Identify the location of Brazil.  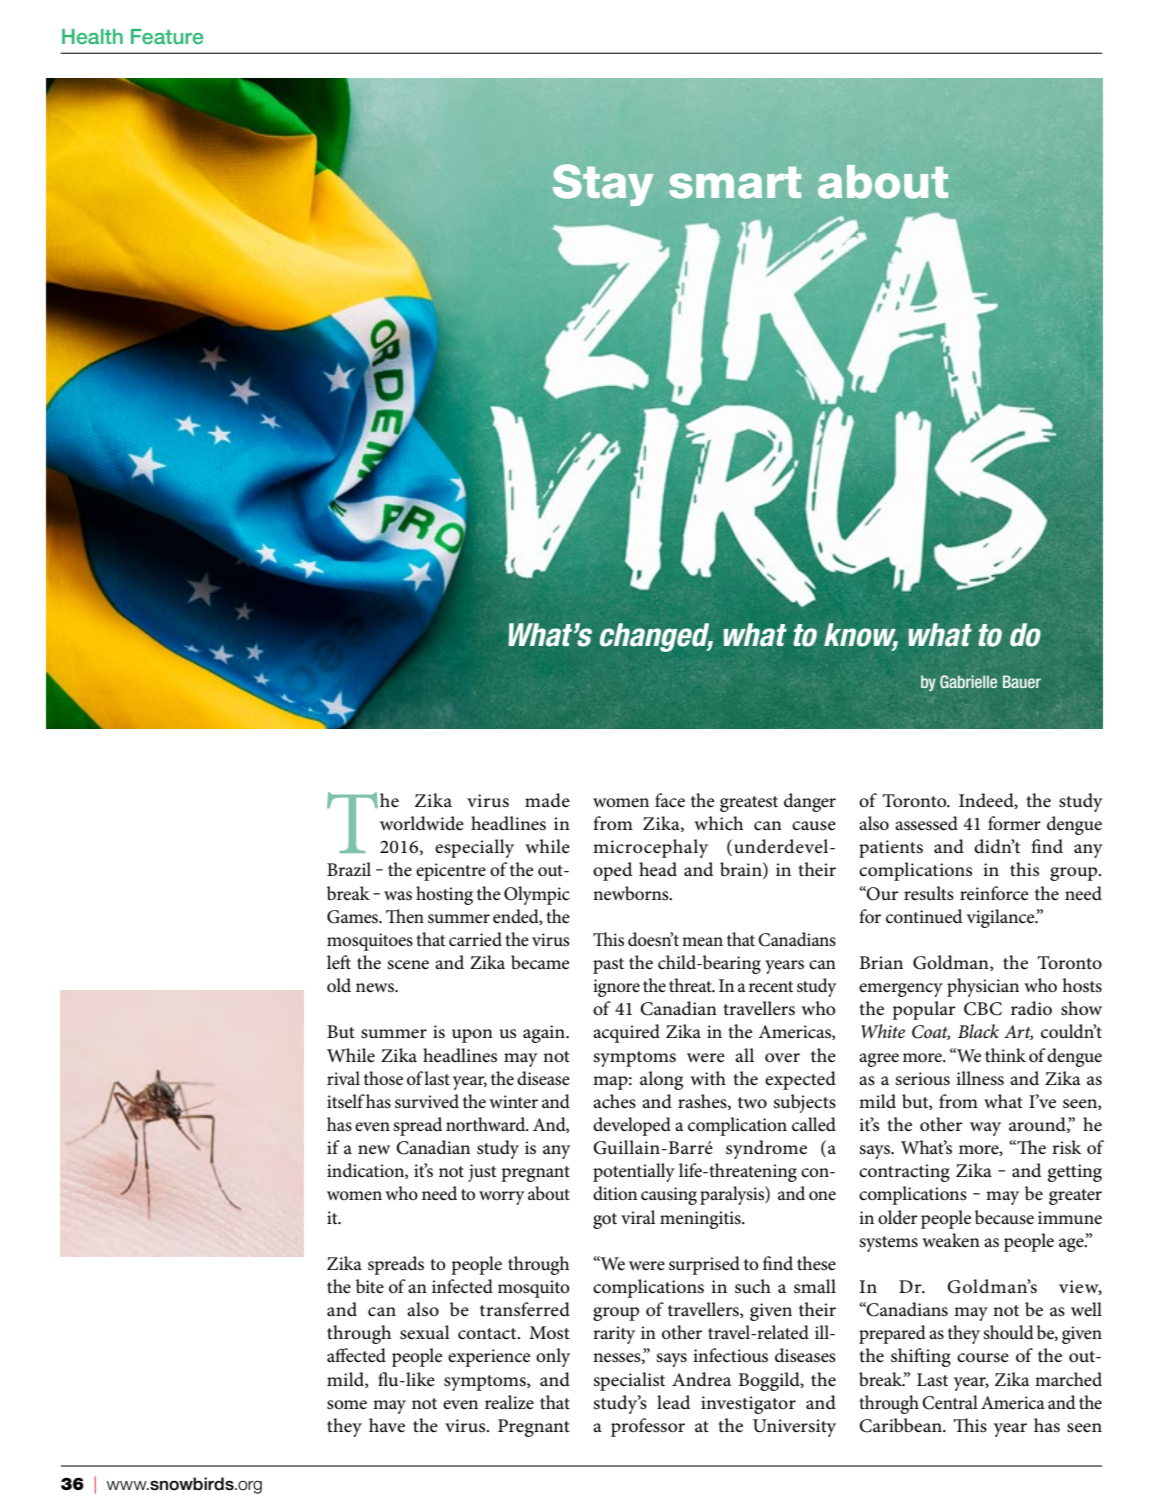
(349, 869).
